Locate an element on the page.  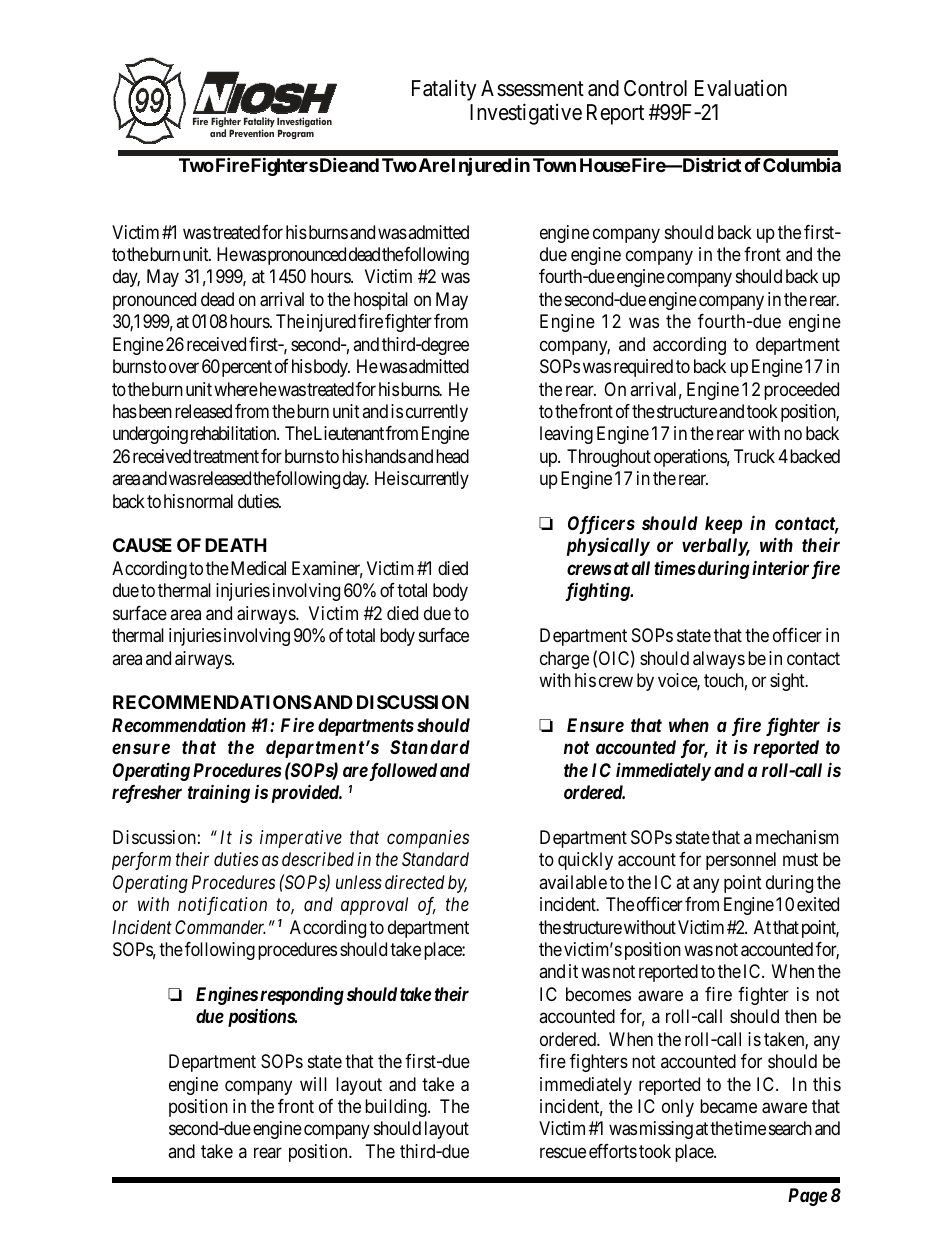
search is located at coordinates (790, 1128).
